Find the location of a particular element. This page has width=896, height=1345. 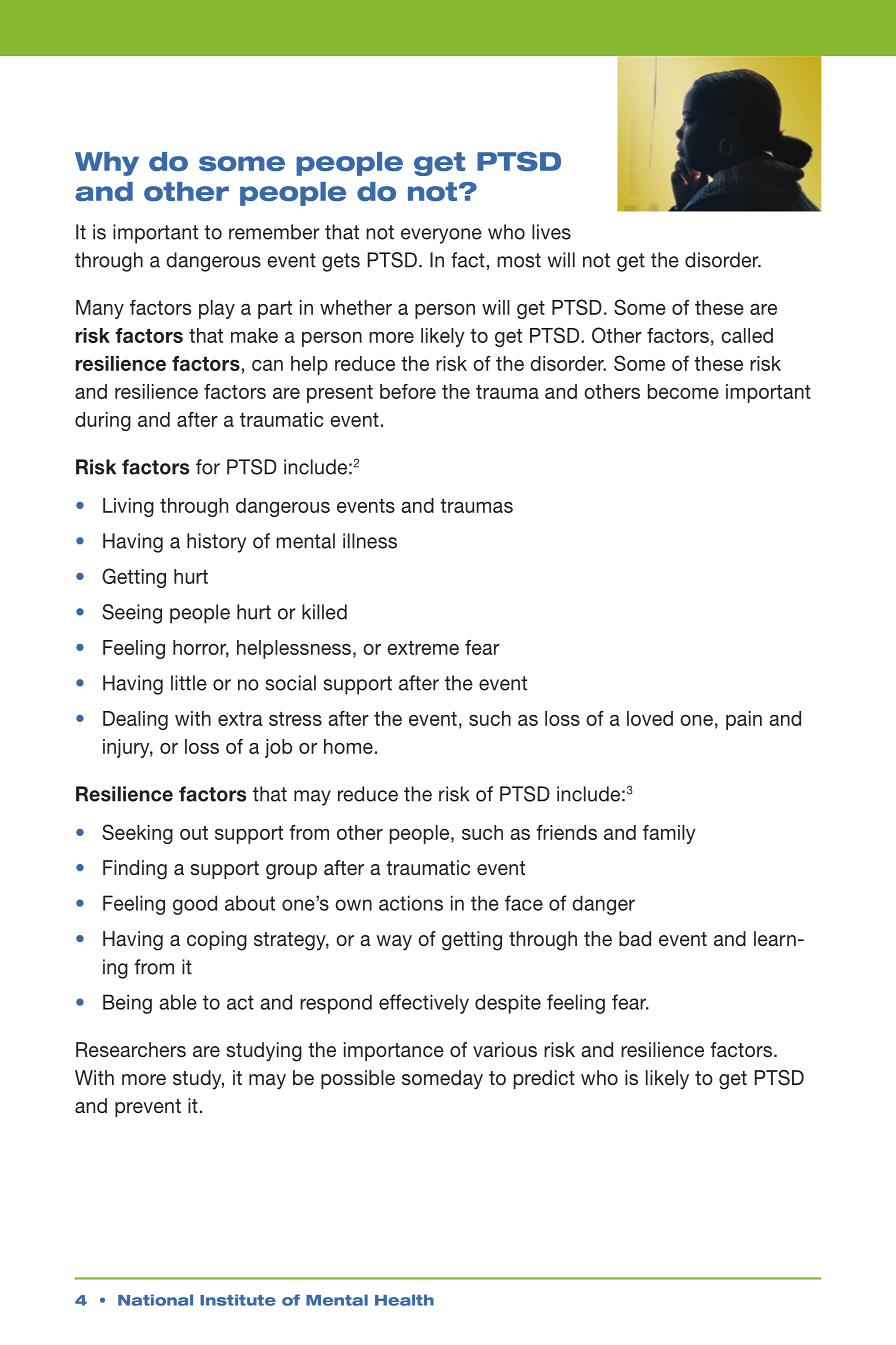

Dealing is located at coordinates (135, 720).
